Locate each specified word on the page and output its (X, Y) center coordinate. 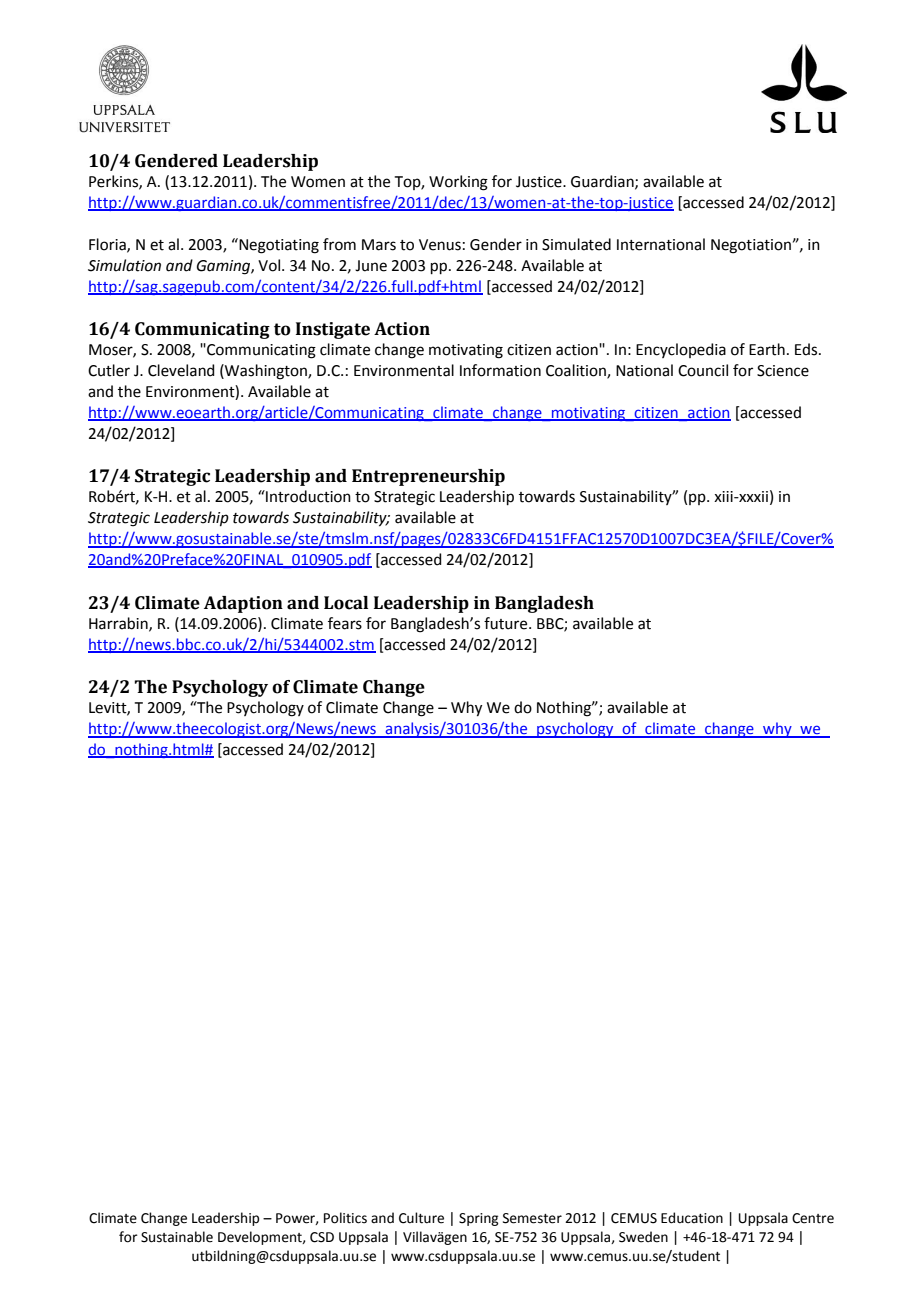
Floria (108, 245)
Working (458, 183)
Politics (345, 1218)
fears (345, 623)
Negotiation (751, 246)
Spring (479, 1219)
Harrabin (119, 624)
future (507, 623)
